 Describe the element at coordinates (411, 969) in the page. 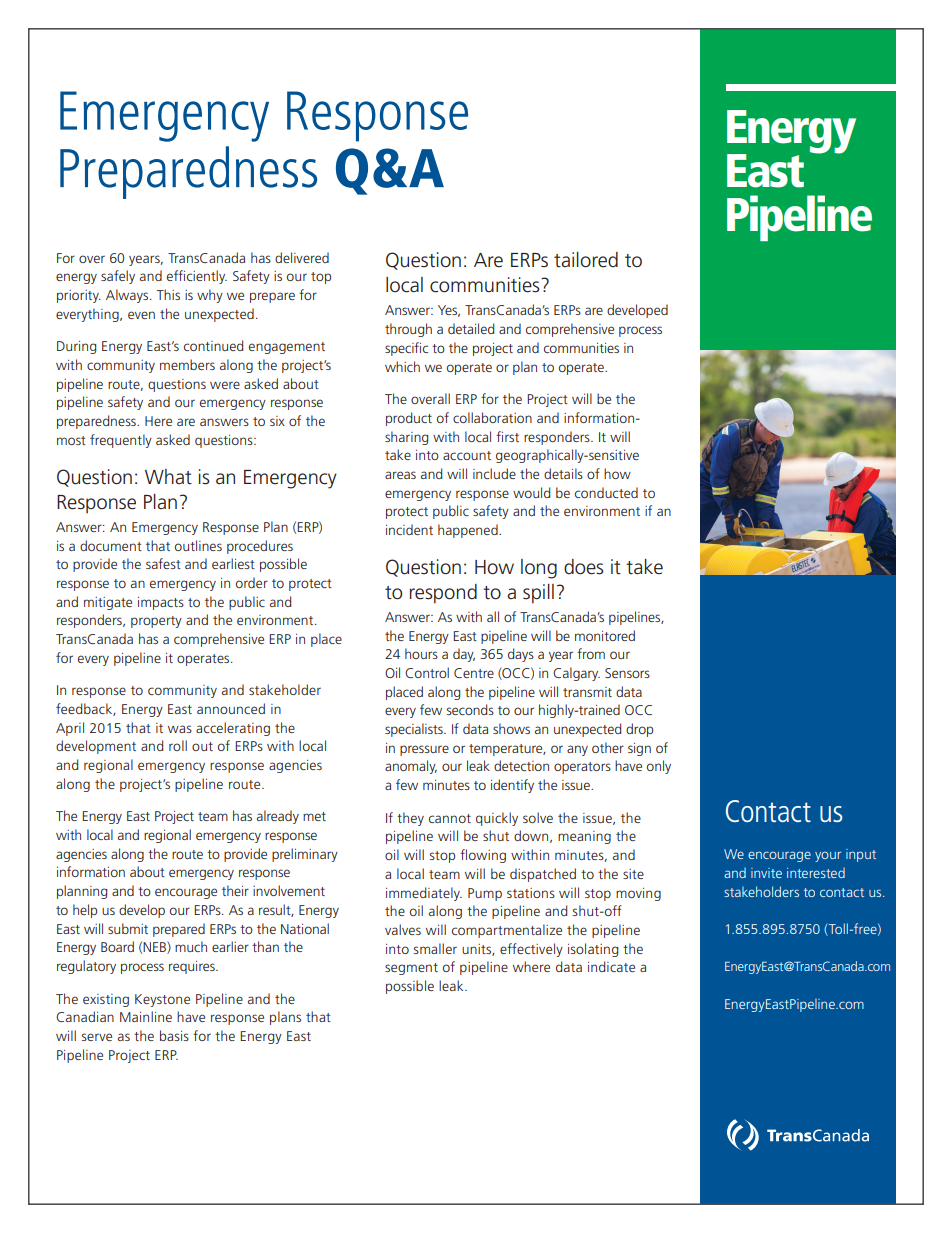

I see `segment` at that location.
